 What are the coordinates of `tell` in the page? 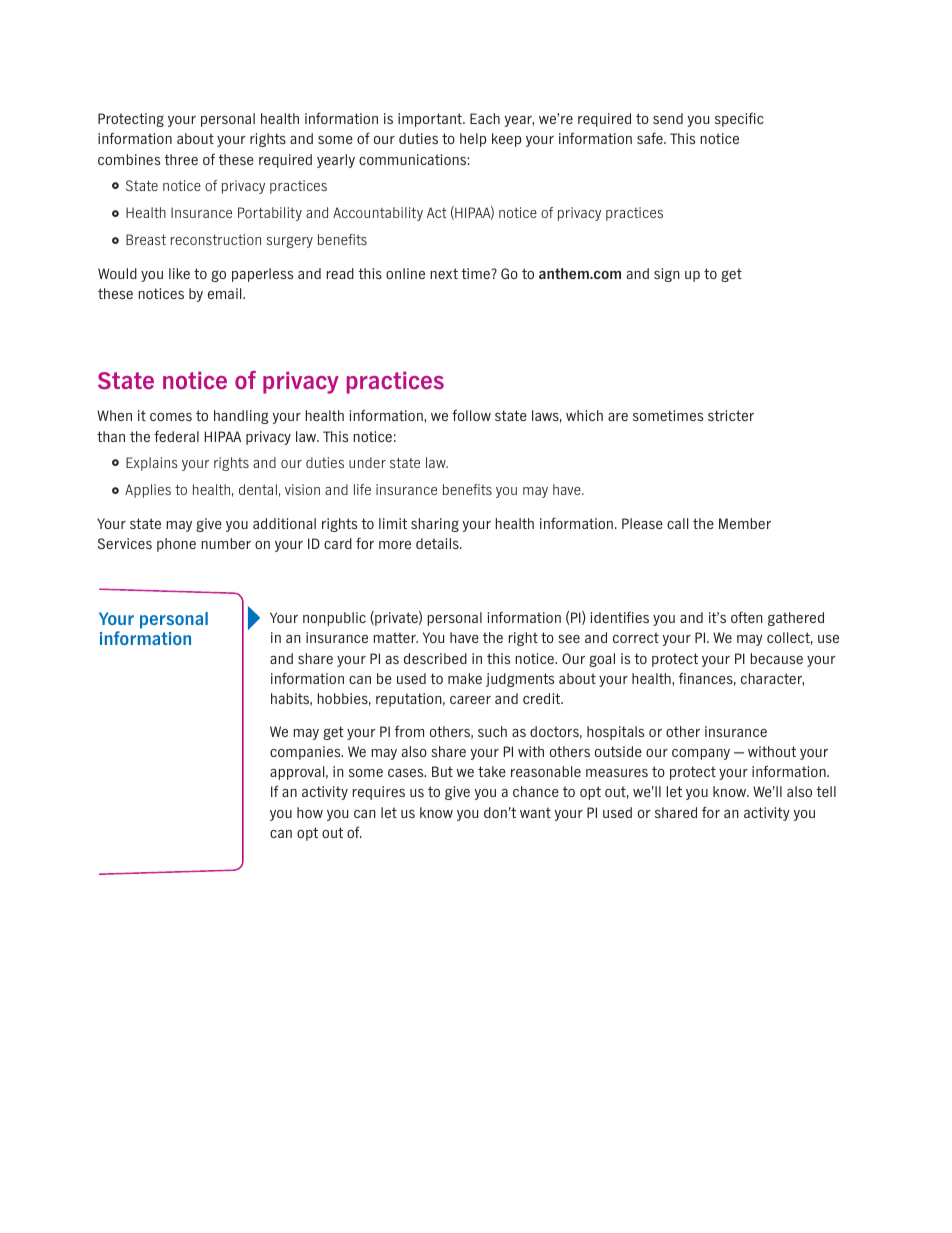 It's located at (826, 791).
